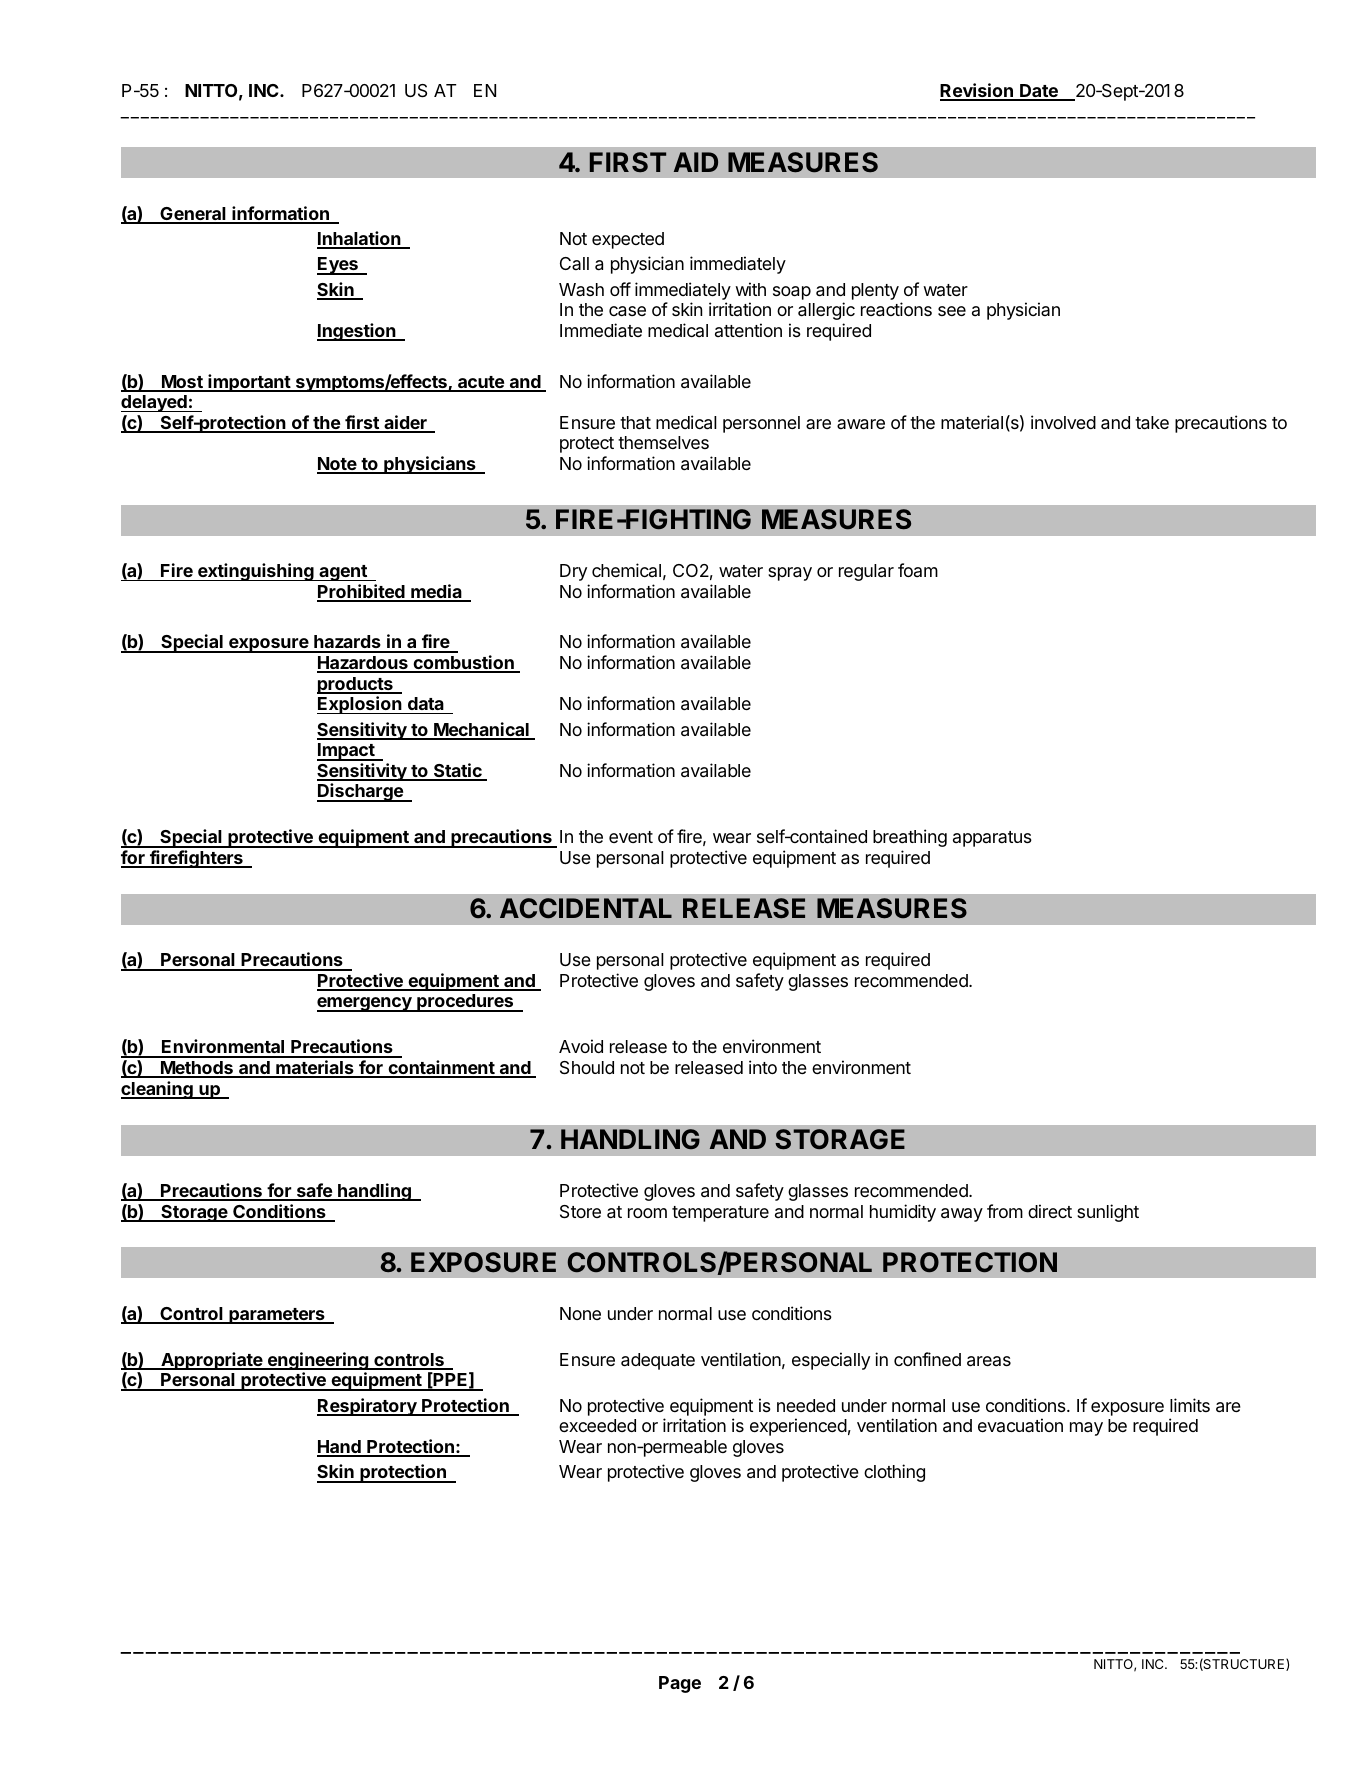 This page has height=1774, width=1371. What do you see at coordinates (626, 570) in the page?
I see `chemical` at bounding box center [626, 570].
